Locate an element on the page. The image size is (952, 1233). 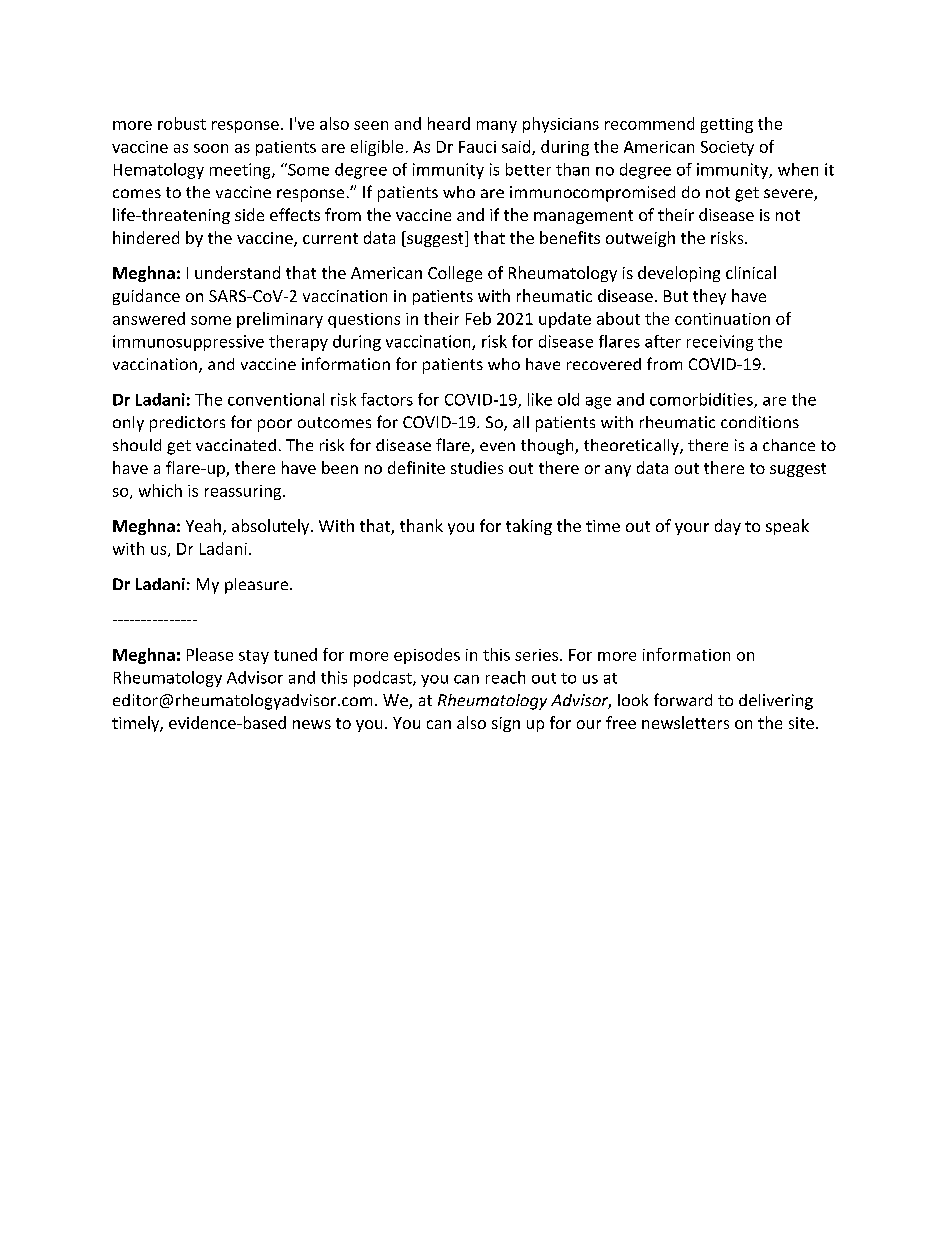
your is located at coordinates (692, 529).
